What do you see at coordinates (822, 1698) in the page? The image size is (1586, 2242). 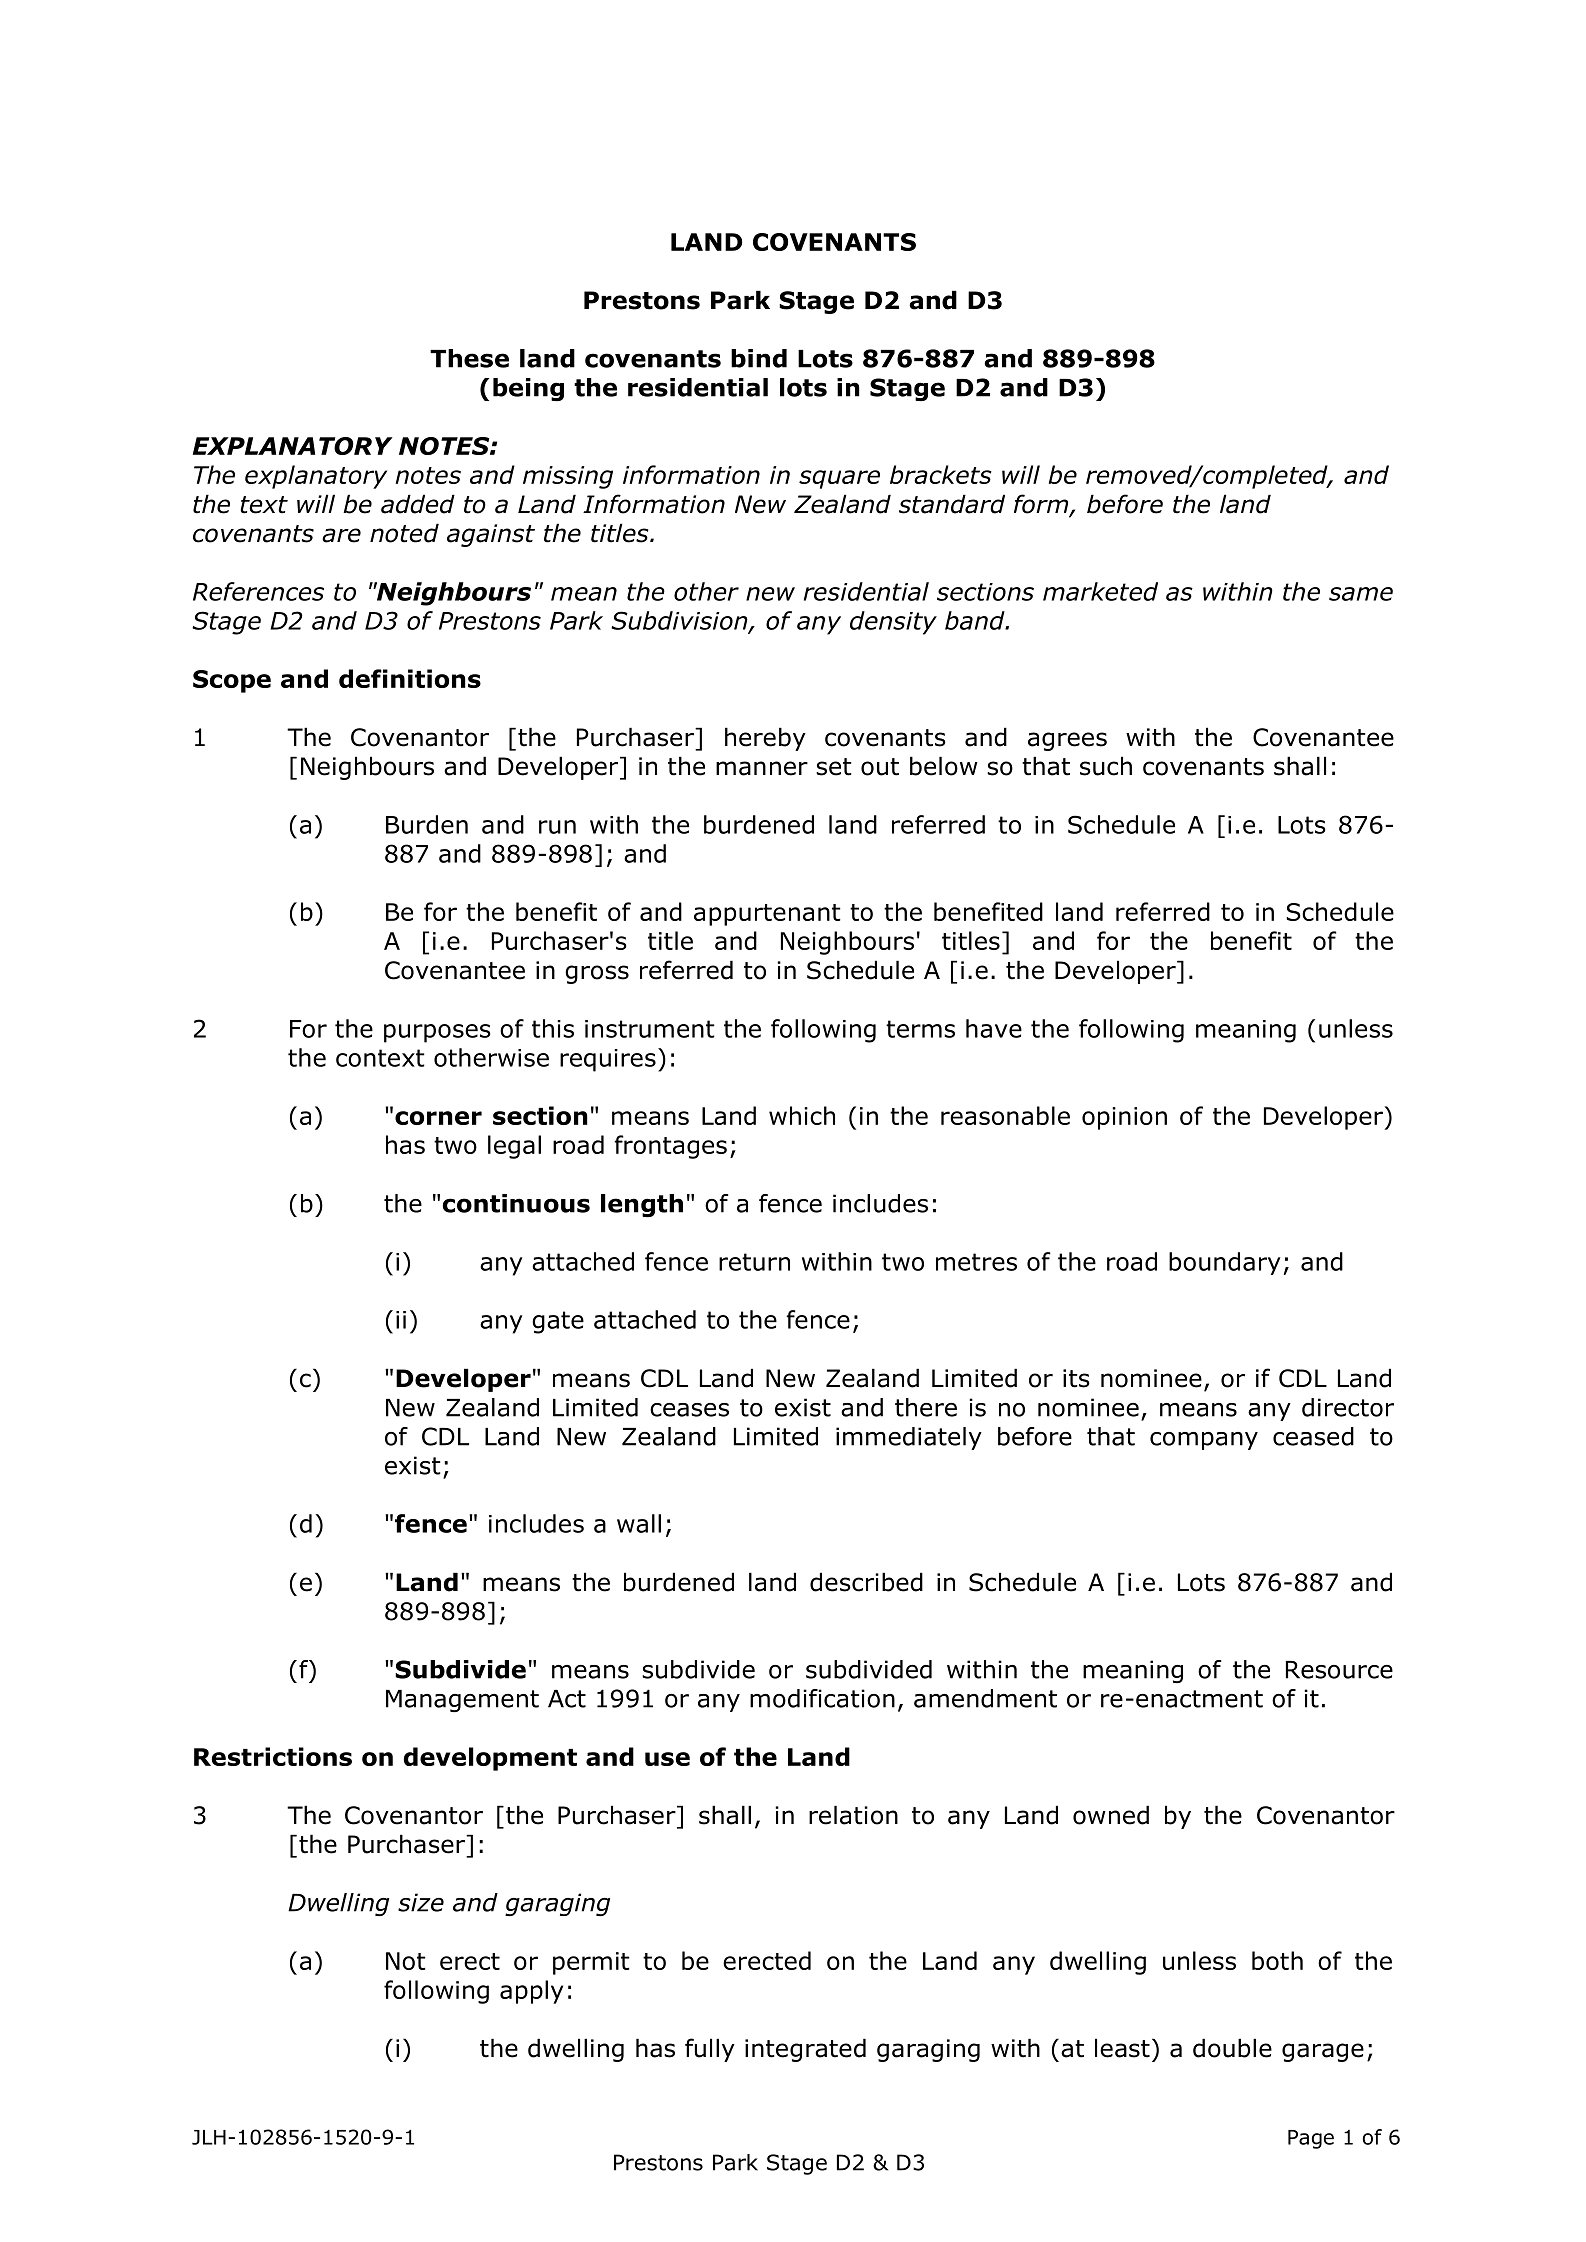 I see `modification` at bounding box center [822, 1698].
